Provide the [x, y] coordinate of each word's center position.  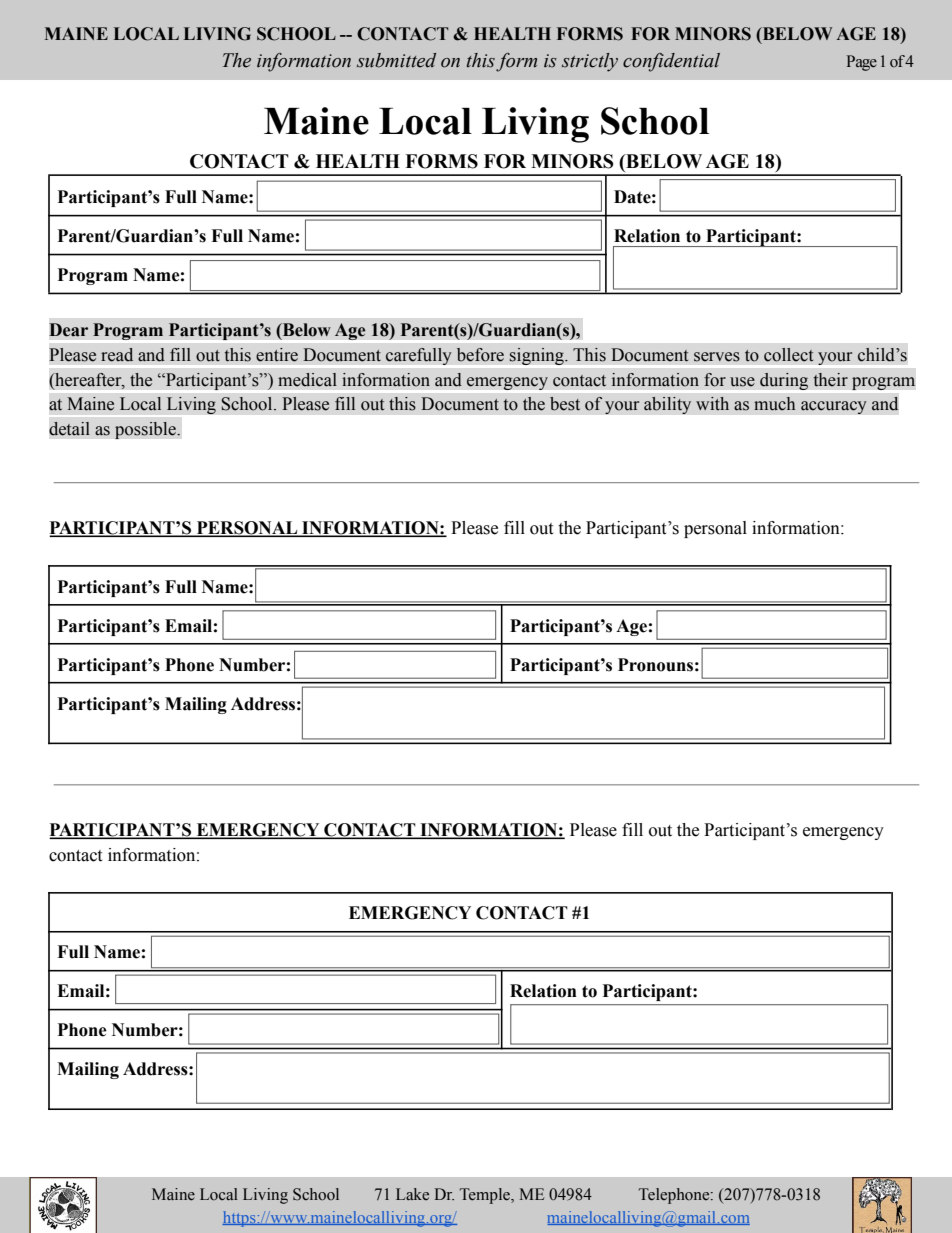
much [774, 404]
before [480, 355]
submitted [396, 60]
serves [717, 357]
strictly [590, 62]
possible [146, 430]
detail [69, 429]
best [565, 404]
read [117, 355]
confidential [671, 62]
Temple [486, 1196]
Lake [412, 1194]
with [712, 403]
